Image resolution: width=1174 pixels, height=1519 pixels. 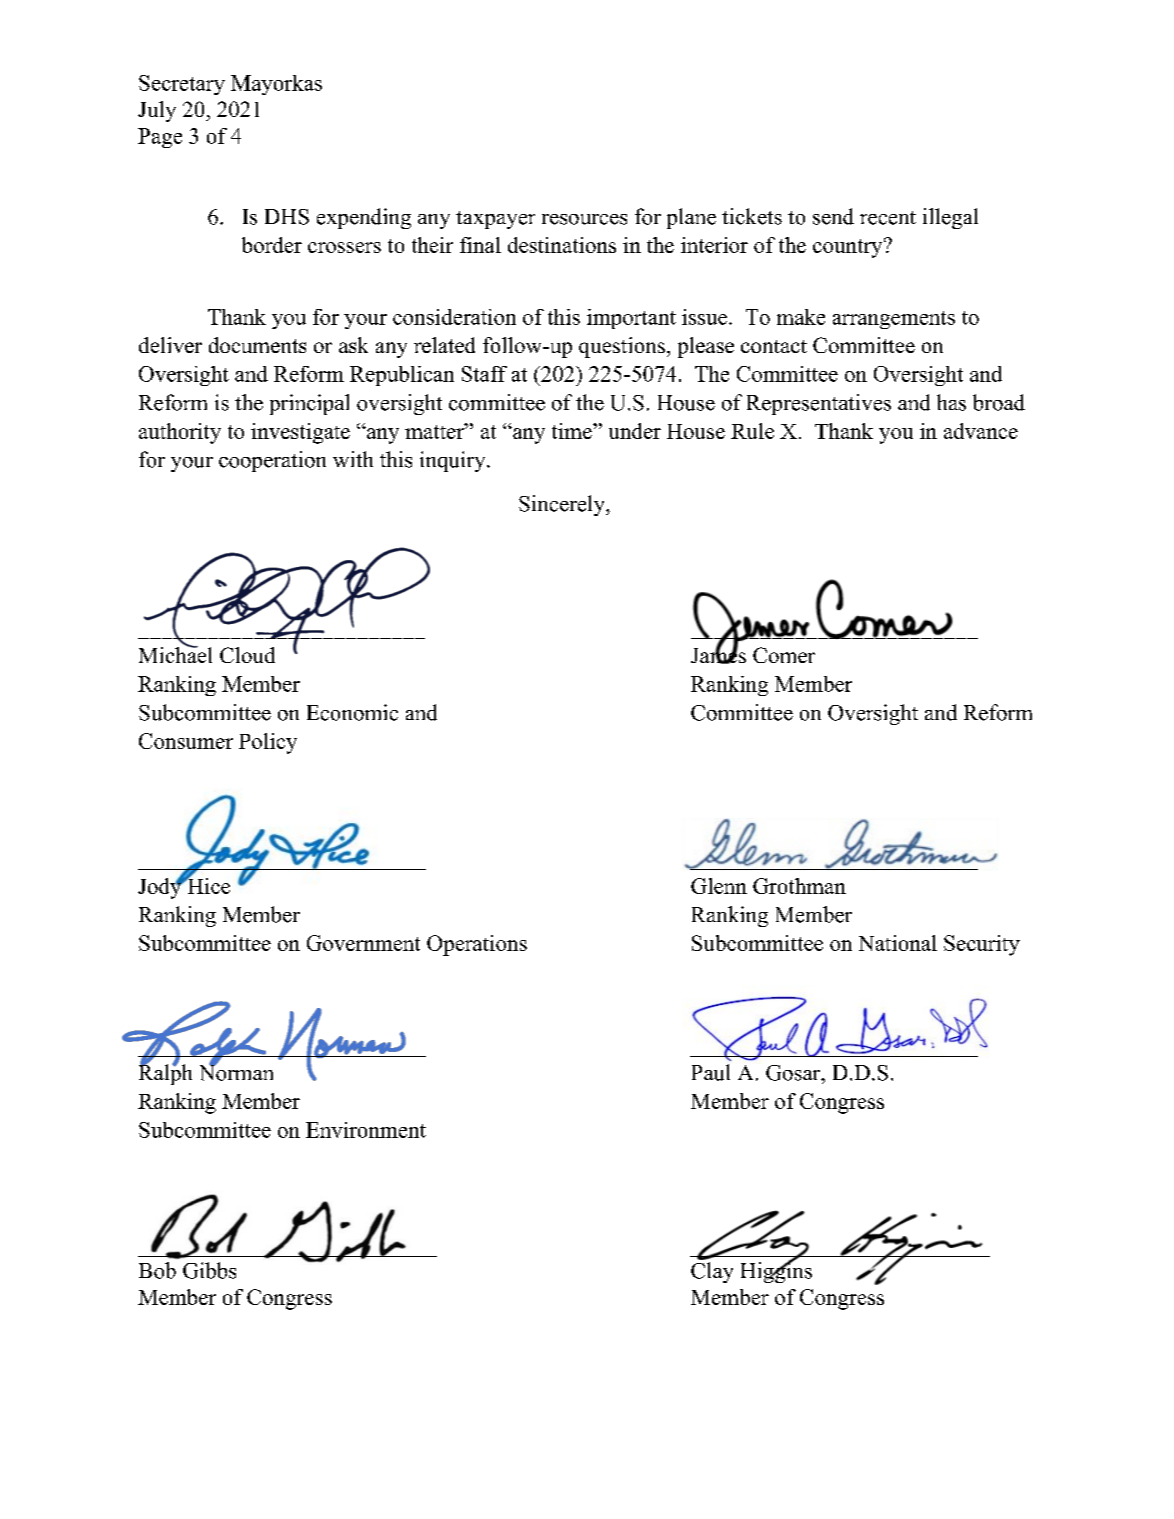 What do you see at coordinates (209, 1270) in the page?
I see `Gibbs` at bounding box center [209, 1270].
